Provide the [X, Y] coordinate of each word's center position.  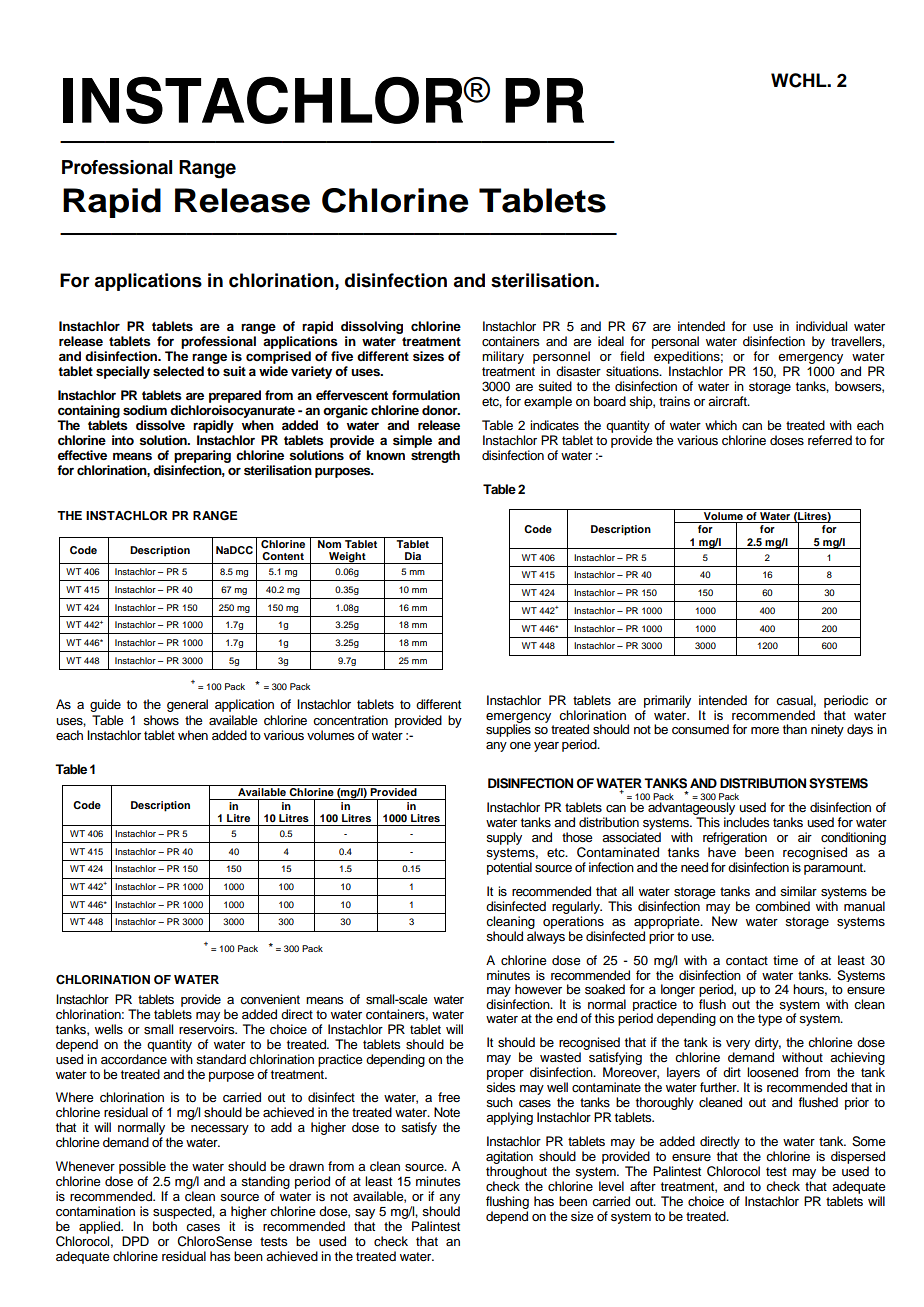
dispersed [858, 1157]
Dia [413, 556]
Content [283, 556]
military [503, 357]
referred [830, 440]
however [538, 989]
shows [161, 720]
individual [821, 326]
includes [746, 822]
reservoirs [208, 1029]
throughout [516, 1172]
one [520, 745]
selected [178, 371]
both [165, 1226]
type [770, 1020]
